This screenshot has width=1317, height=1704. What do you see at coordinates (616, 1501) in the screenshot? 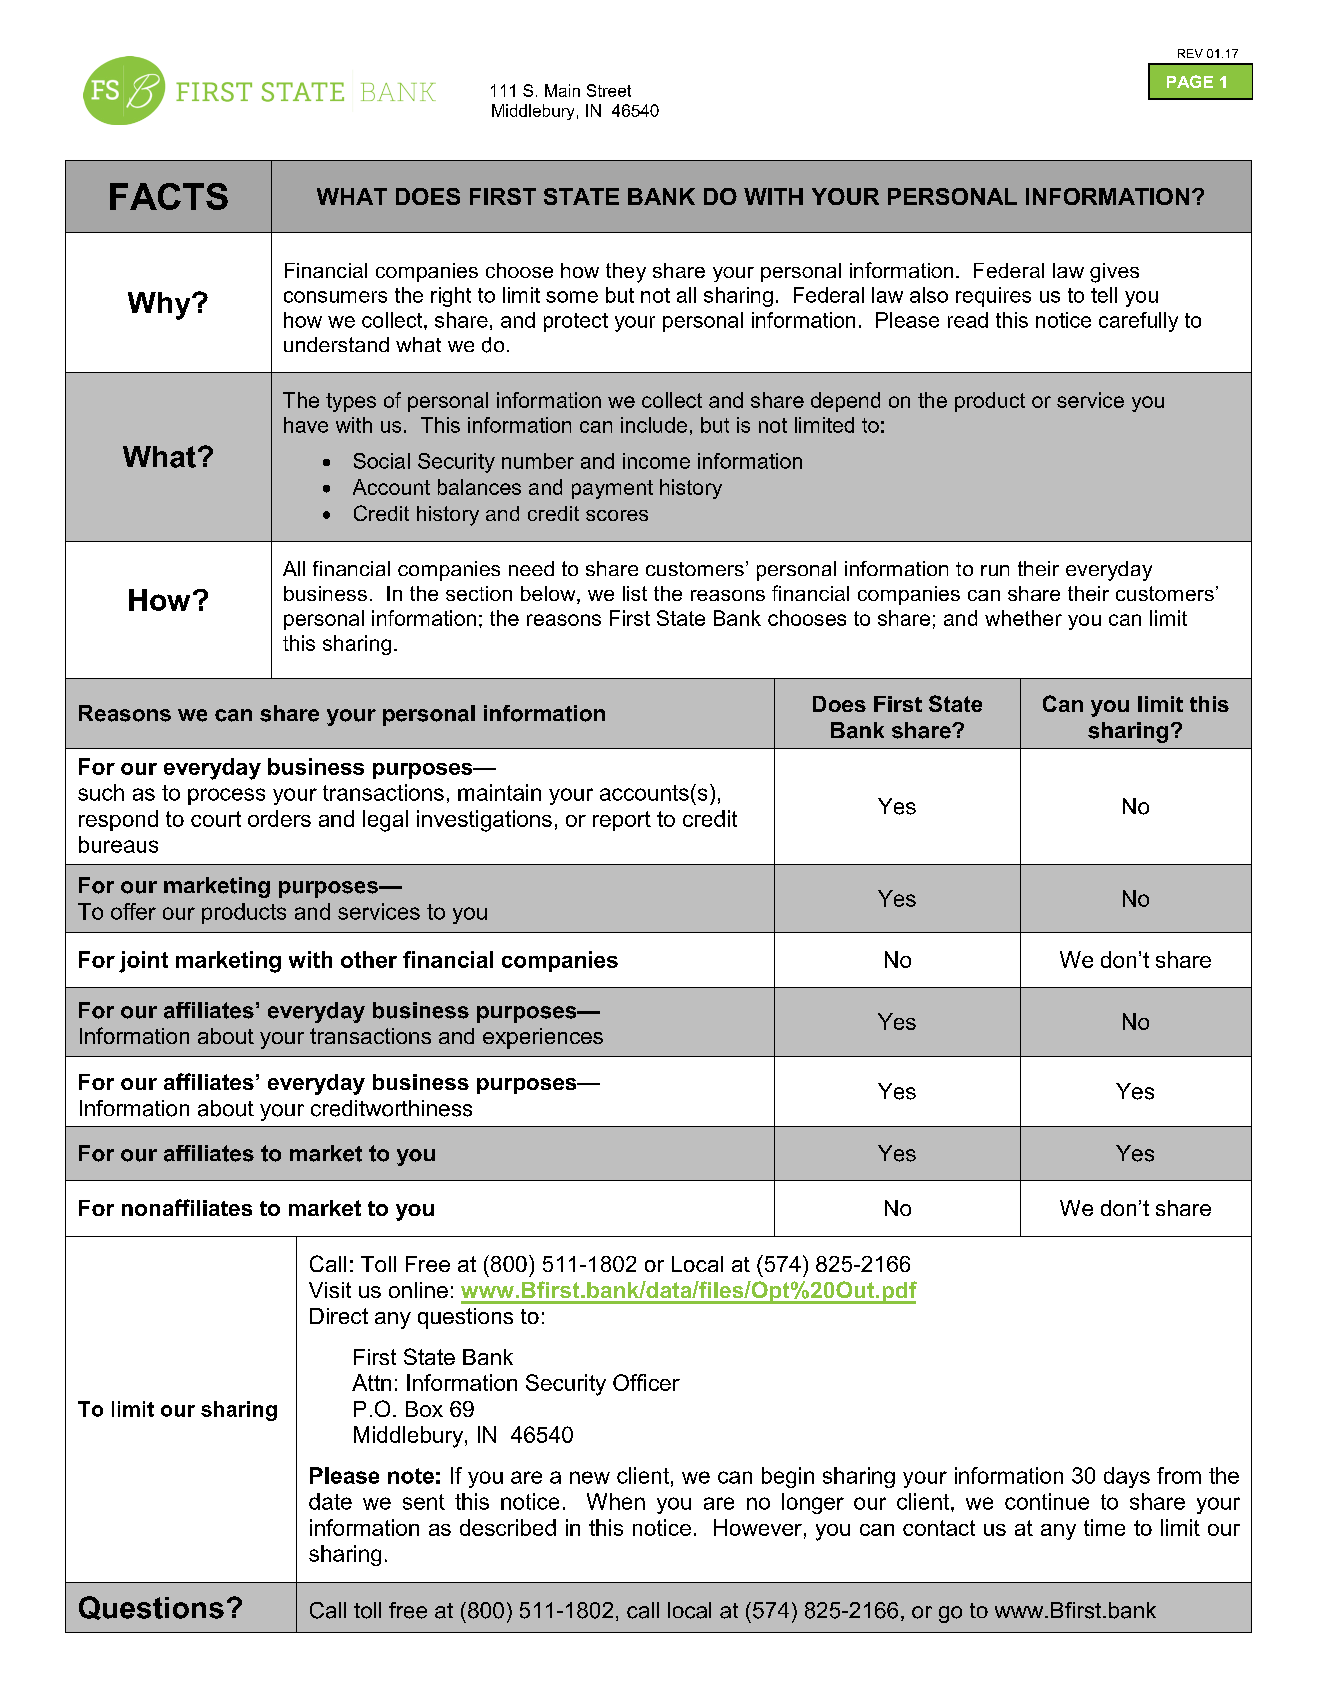
I see `When` at bounding box center [616, 1501].
